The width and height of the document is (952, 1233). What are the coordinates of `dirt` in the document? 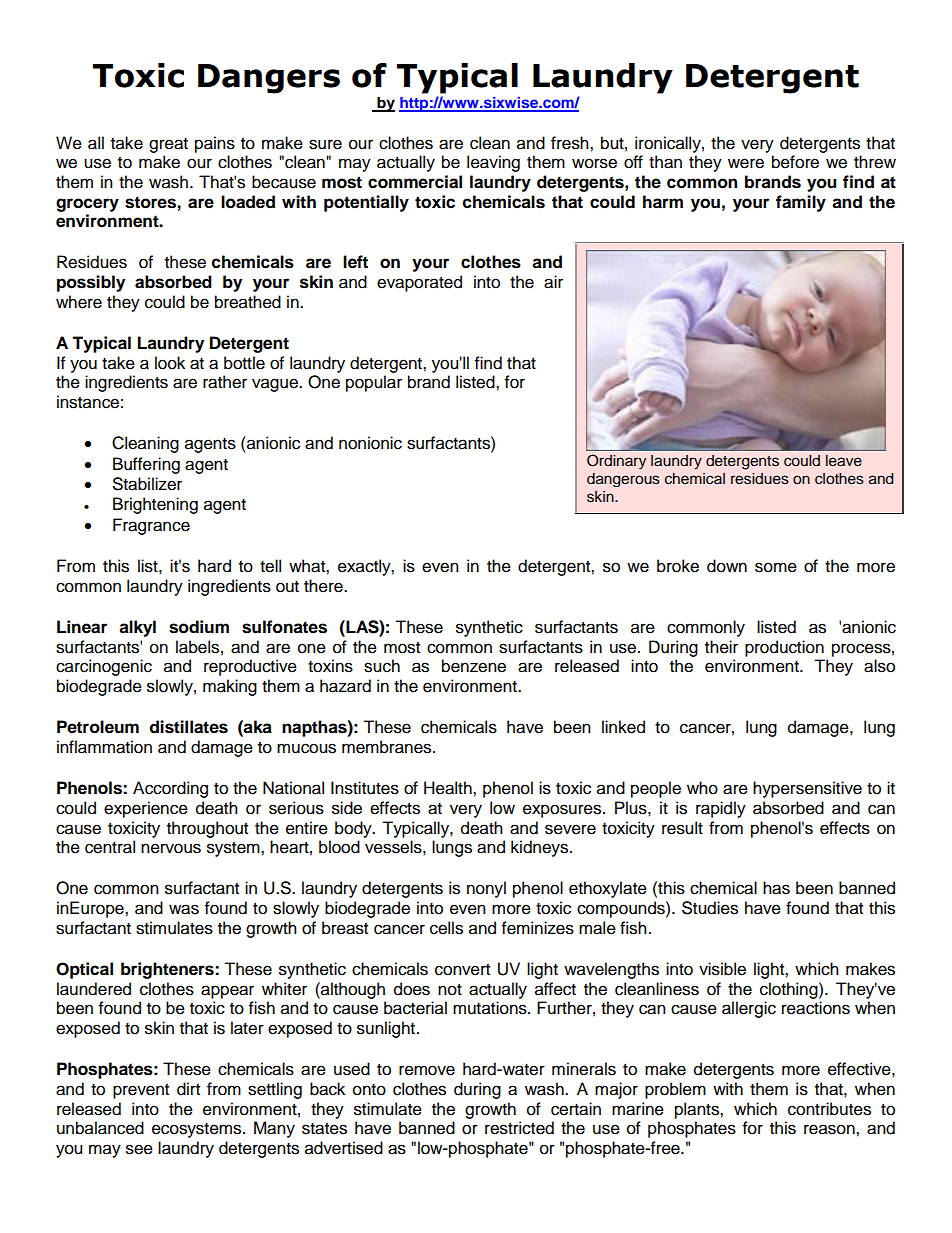 It's located at (188, 1089).
